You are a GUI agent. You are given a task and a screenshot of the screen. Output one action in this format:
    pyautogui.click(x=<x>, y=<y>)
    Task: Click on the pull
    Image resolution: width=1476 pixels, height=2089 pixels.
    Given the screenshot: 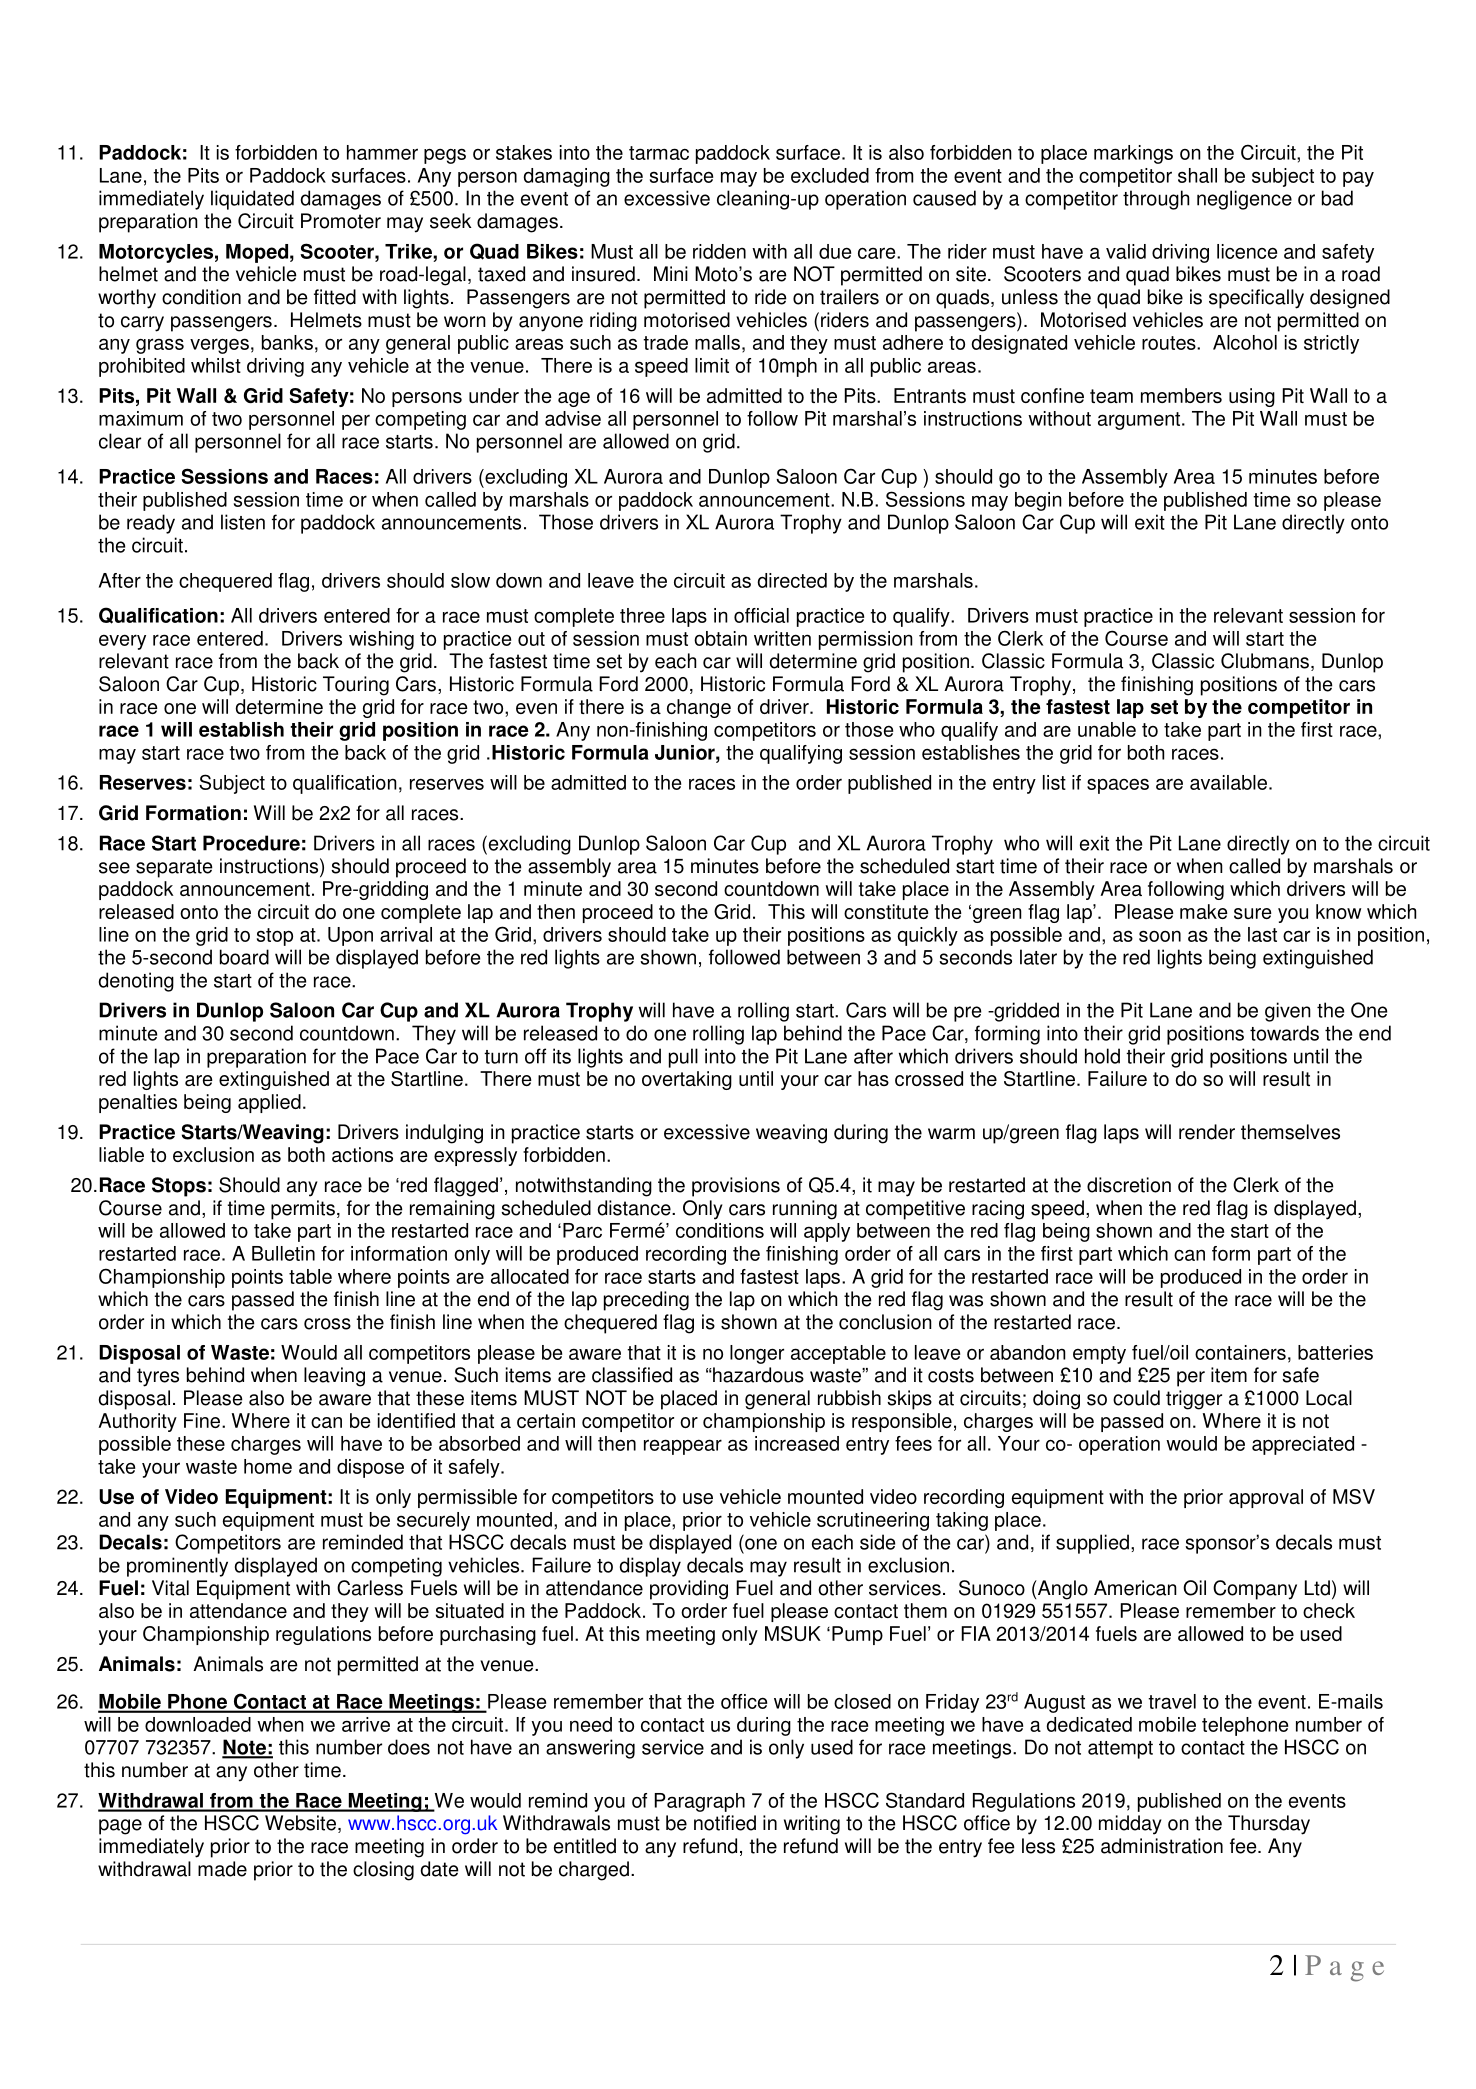 What is the action you would take?
    pyautogui.click(x=683, y=1058)
